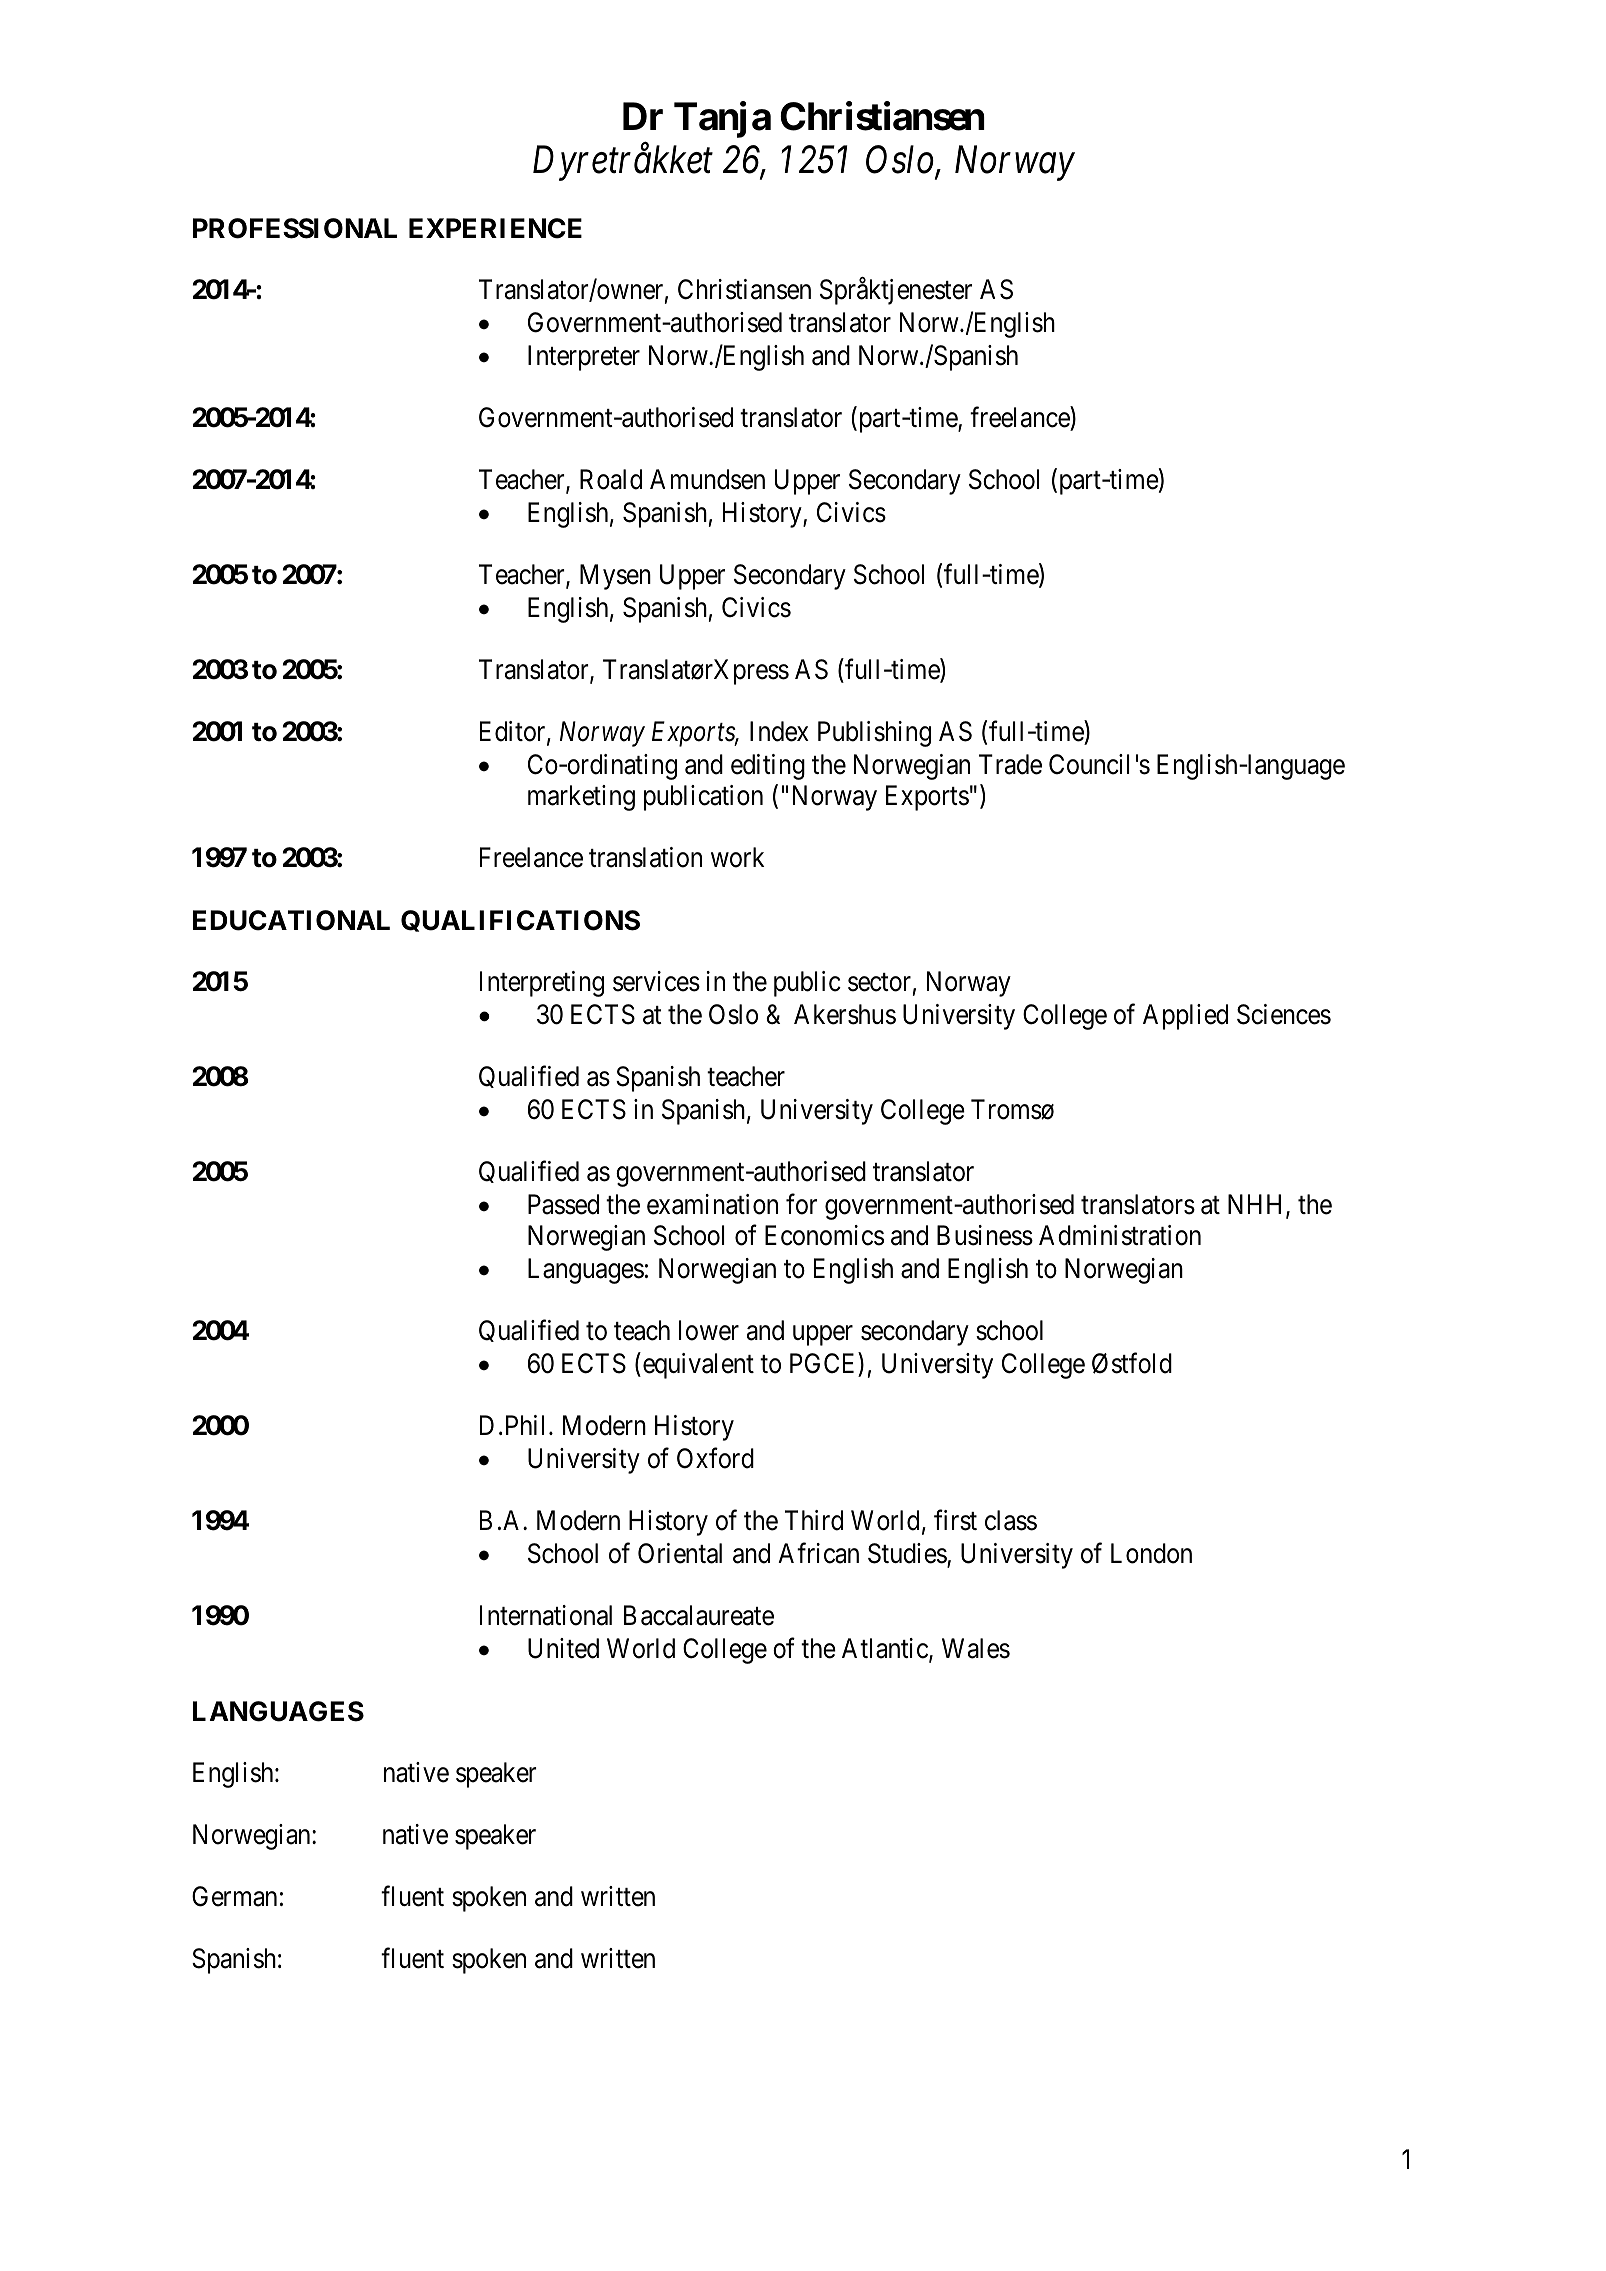  I want to click on examination, so click(712, 1204).
